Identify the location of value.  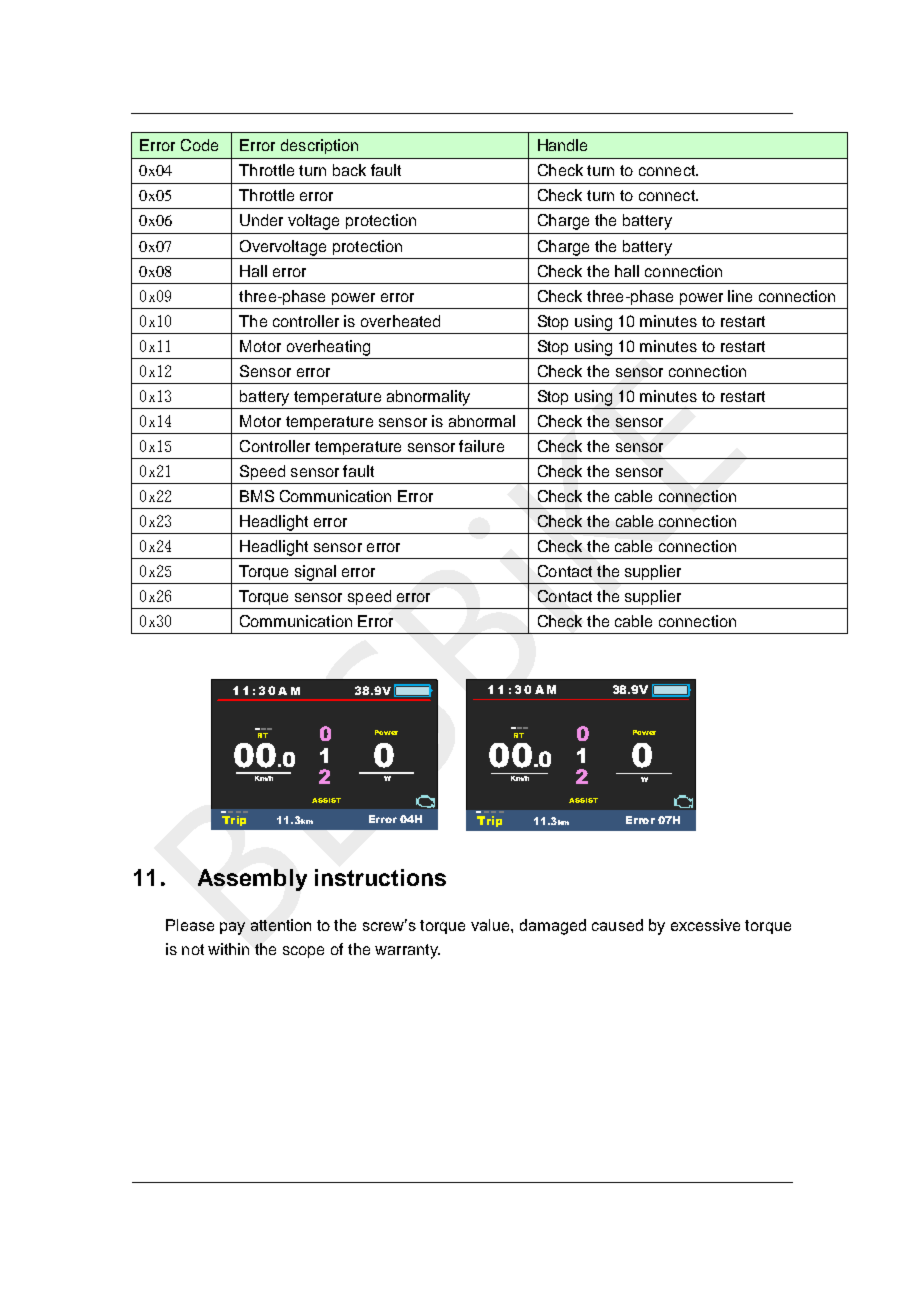
(491, 925).
